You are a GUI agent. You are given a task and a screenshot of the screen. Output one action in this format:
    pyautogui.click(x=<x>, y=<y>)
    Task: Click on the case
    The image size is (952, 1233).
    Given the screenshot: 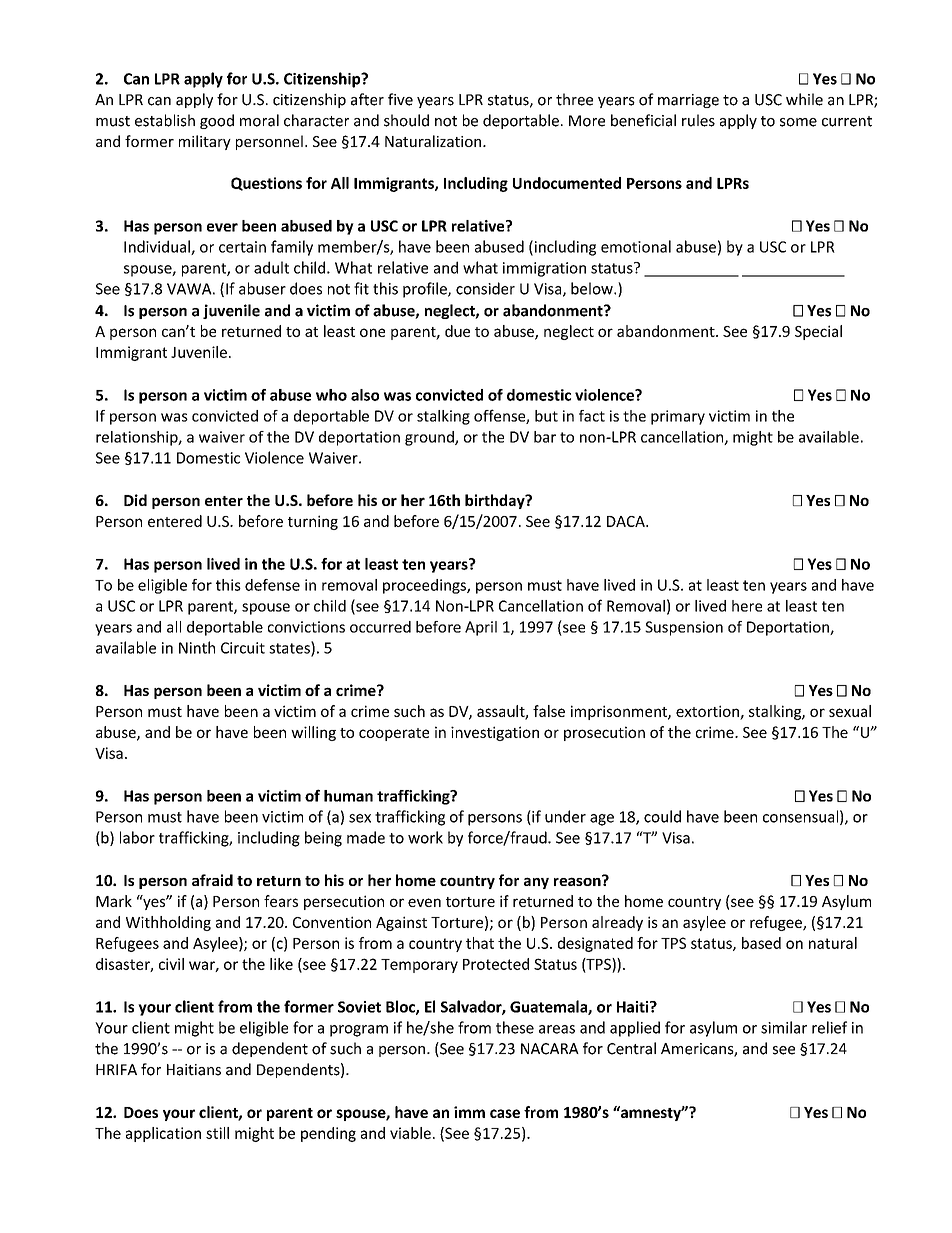 What is the action you would take?
    pyautogui.click(x=505, y=1113)
